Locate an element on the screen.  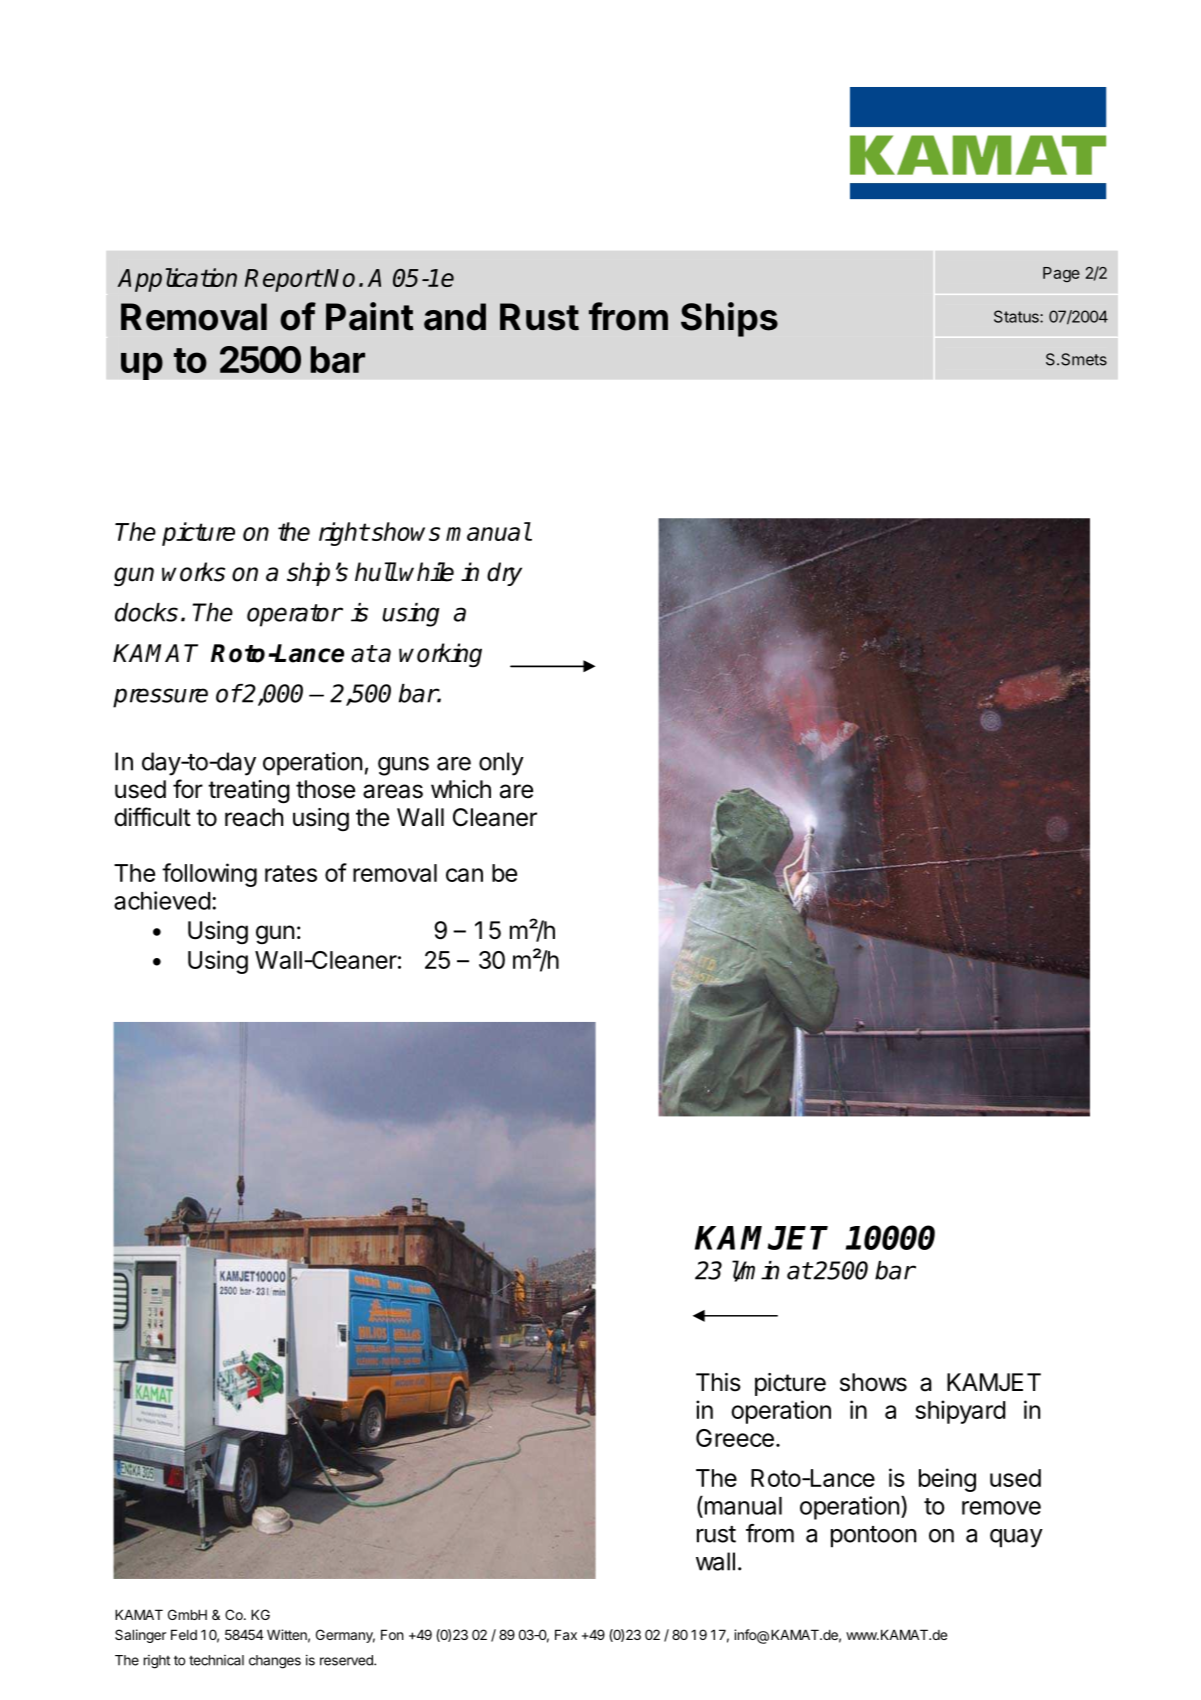
only is located at coordinates (501, 764).
